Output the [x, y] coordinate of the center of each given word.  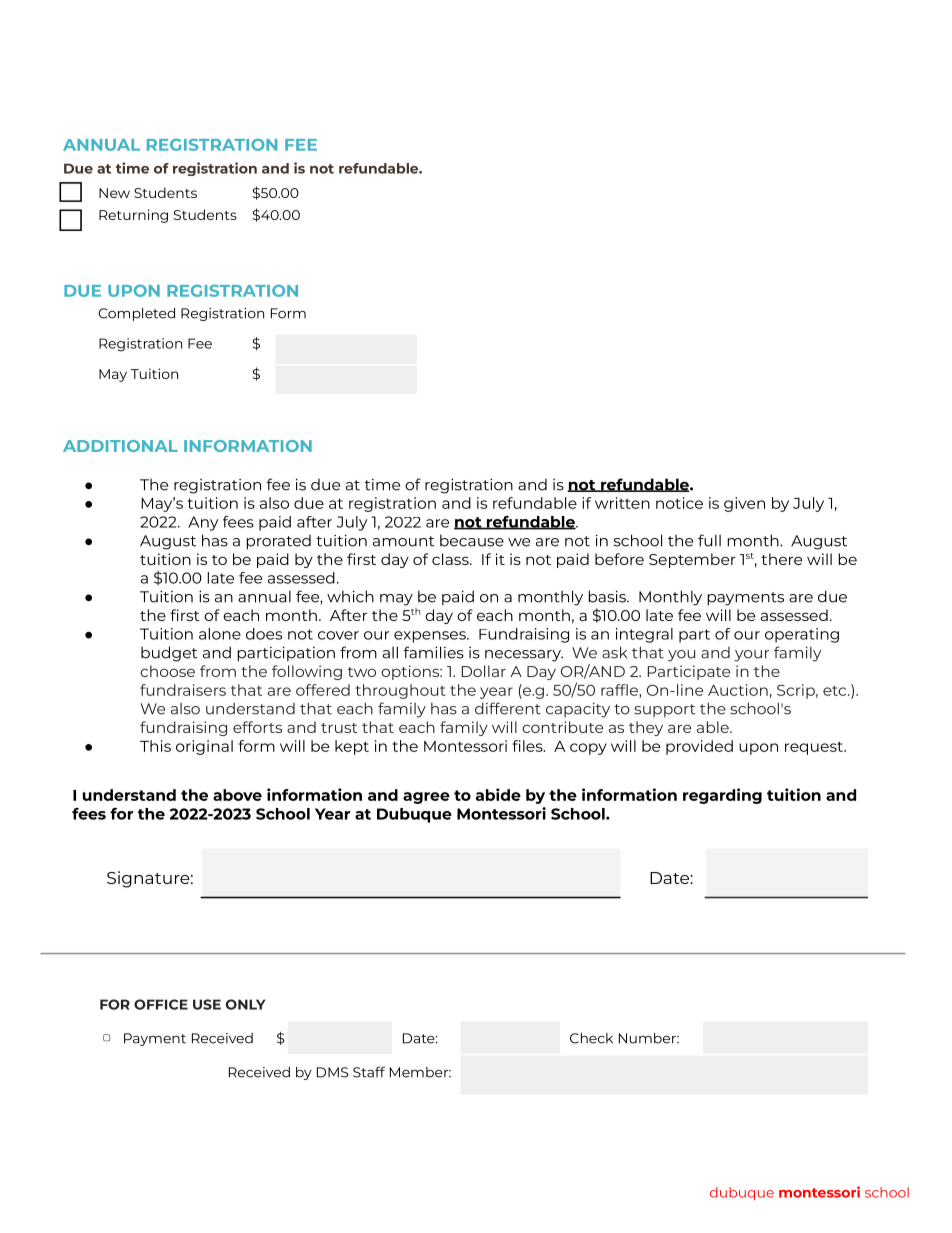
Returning [133, 216]
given [744, 504]
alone [220, 634]
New [114, 193]
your [752, 656]
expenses [431, 637]
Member [420, 1072]
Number [648, 1038]
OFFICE [161, 1004]
